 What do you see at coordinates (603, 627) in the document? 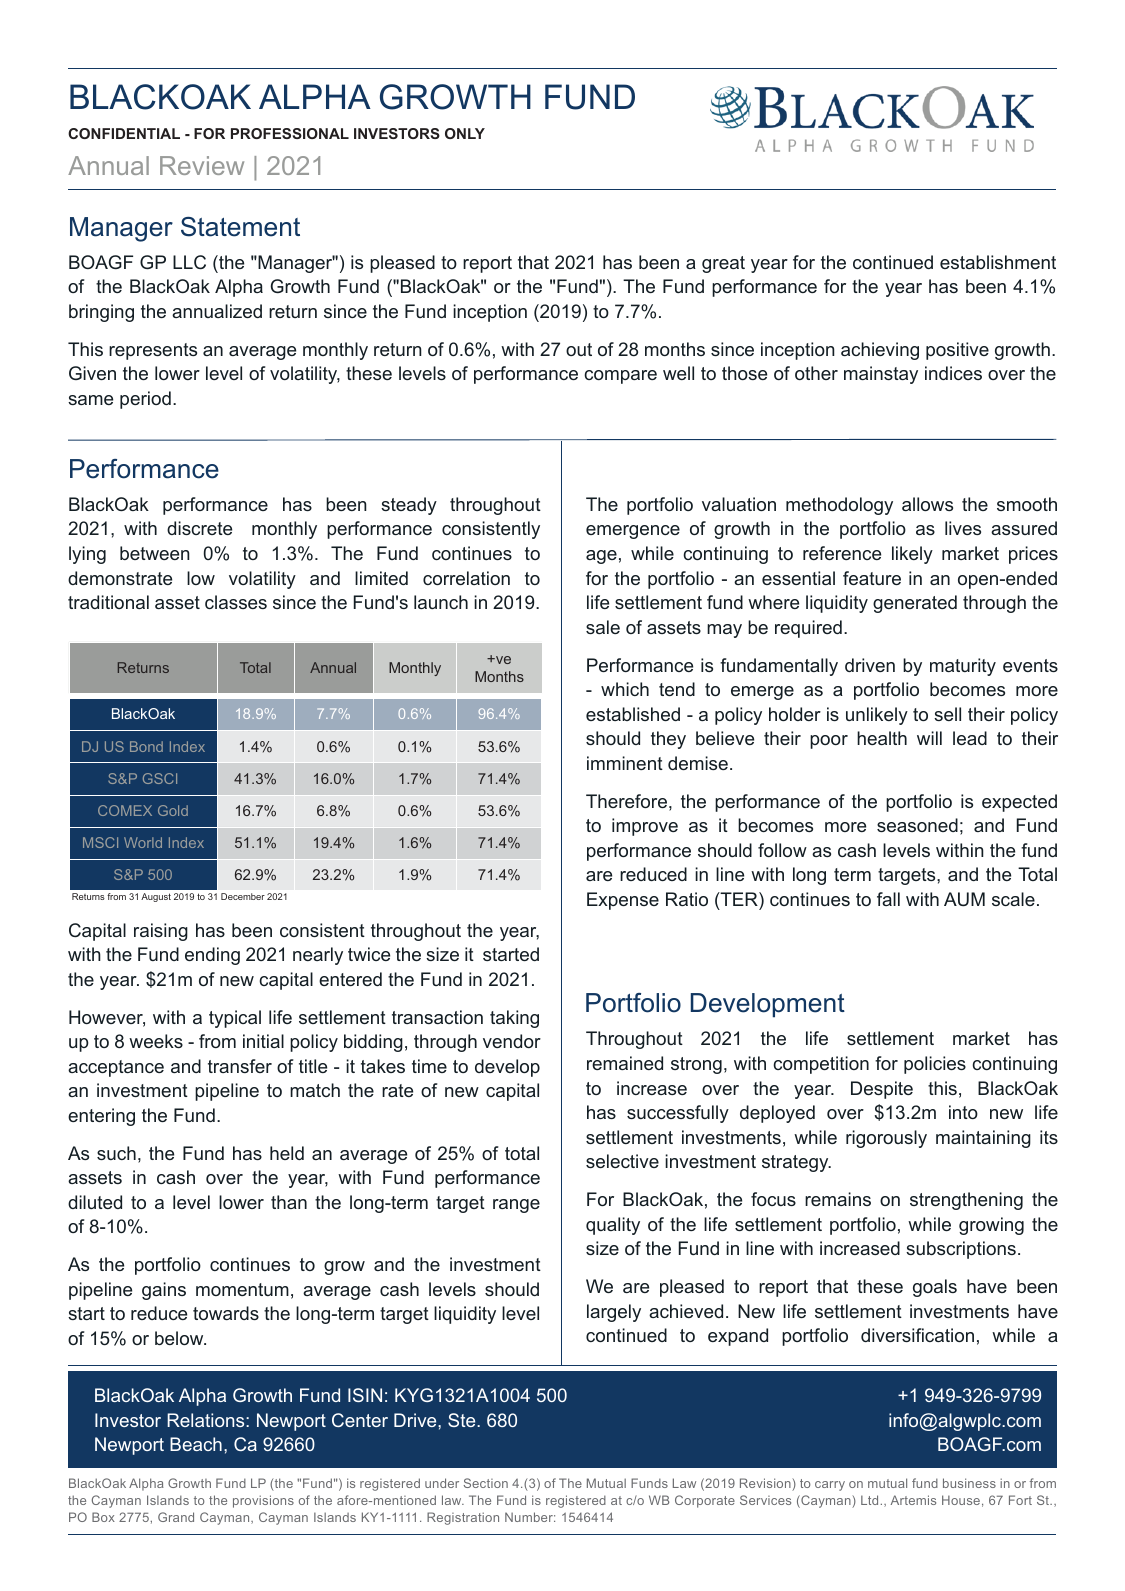
I see `sale` at bounding box center [603, 627].
